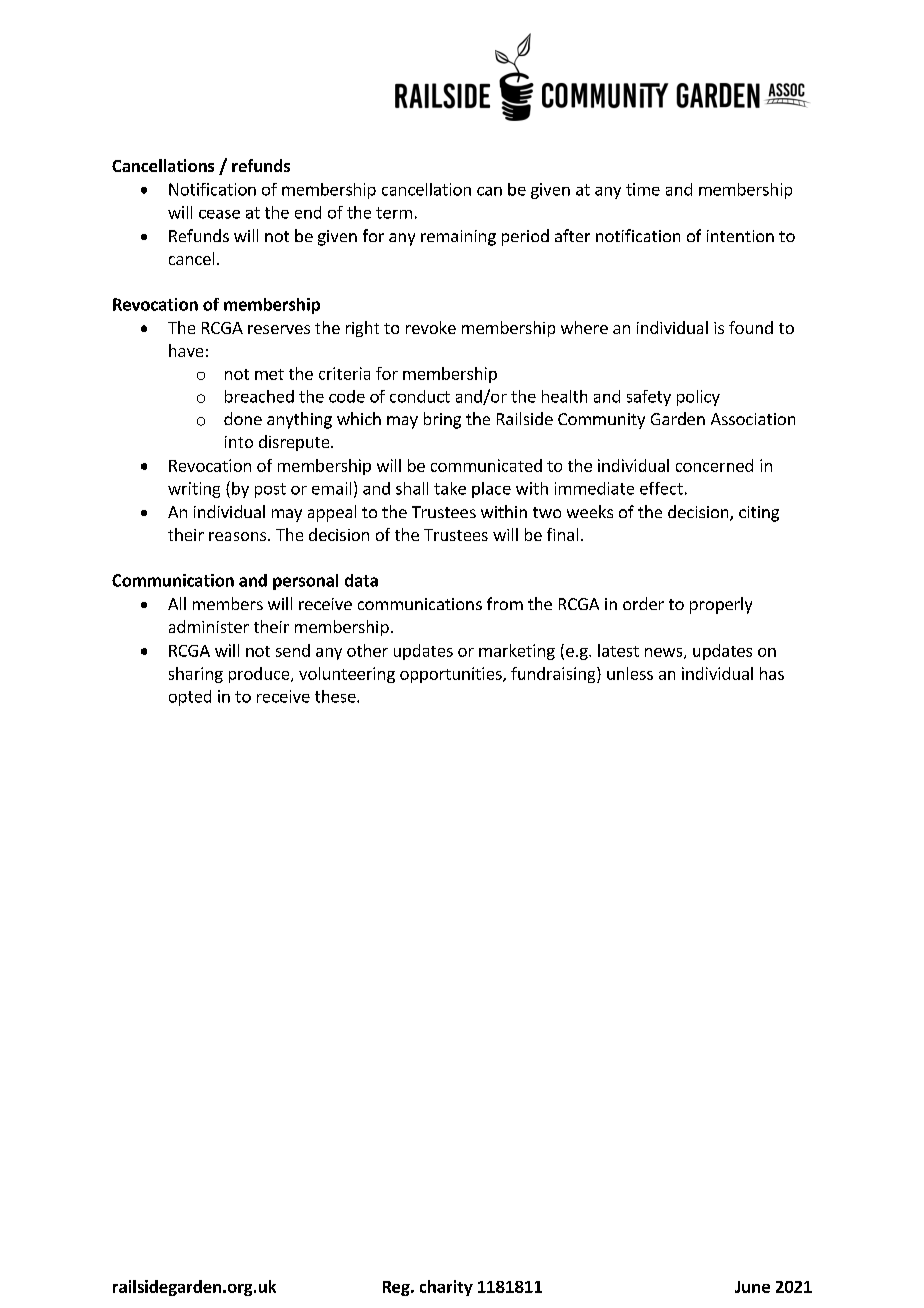  I want to click on has, so click(772, 673).
